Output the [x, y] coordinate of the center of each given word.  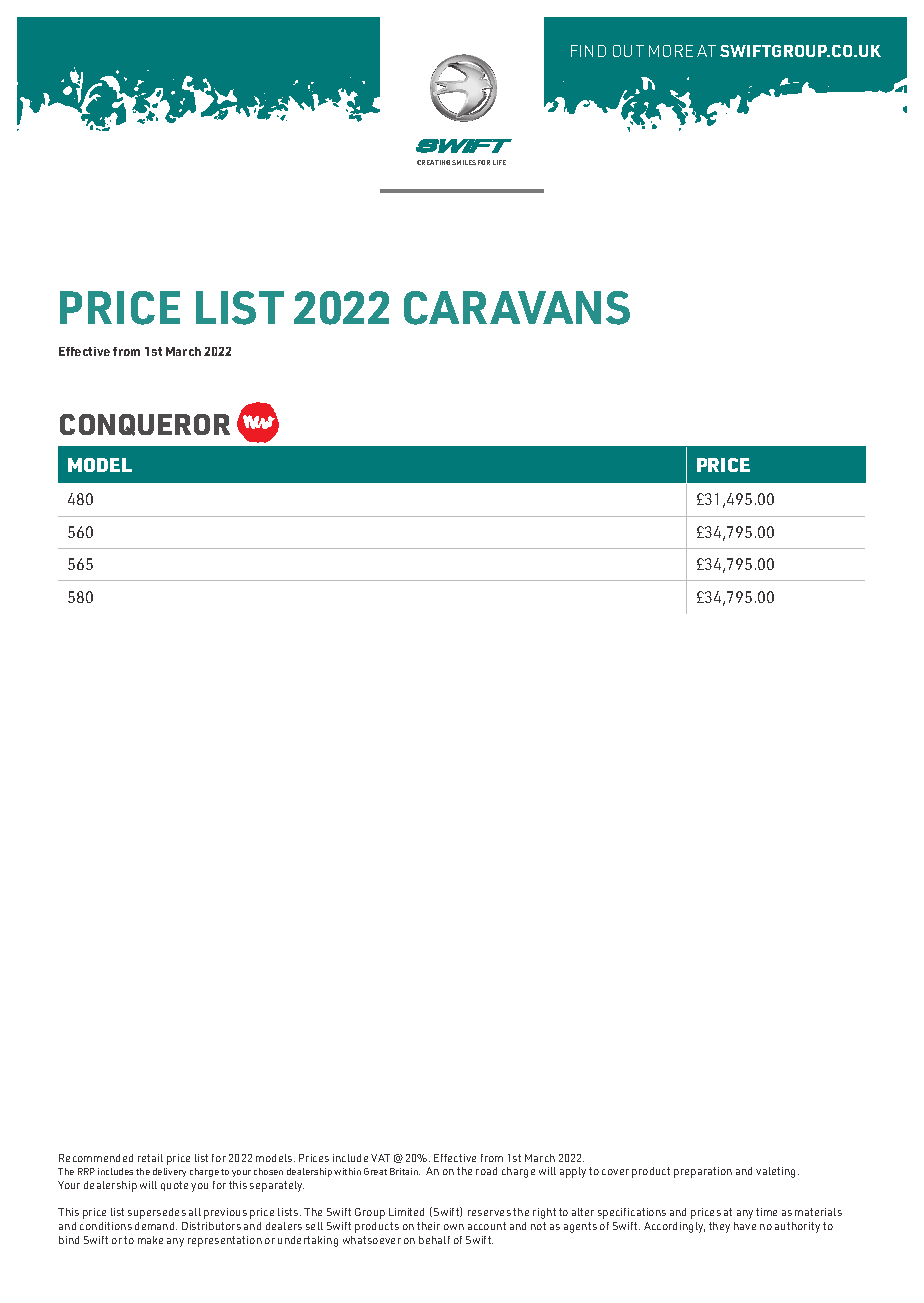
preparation [703, 1172]
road [486, 1171]
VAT [380, 1158]
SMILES [464, 162]
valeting [777, 1172]
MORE [671, 51]
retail [150, 1158]
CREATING [433, 162]
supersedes [157, 1213]
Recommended [96, 1158]
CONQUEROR [145, 425]
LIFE [499, 162]
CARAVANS [517, 308]
